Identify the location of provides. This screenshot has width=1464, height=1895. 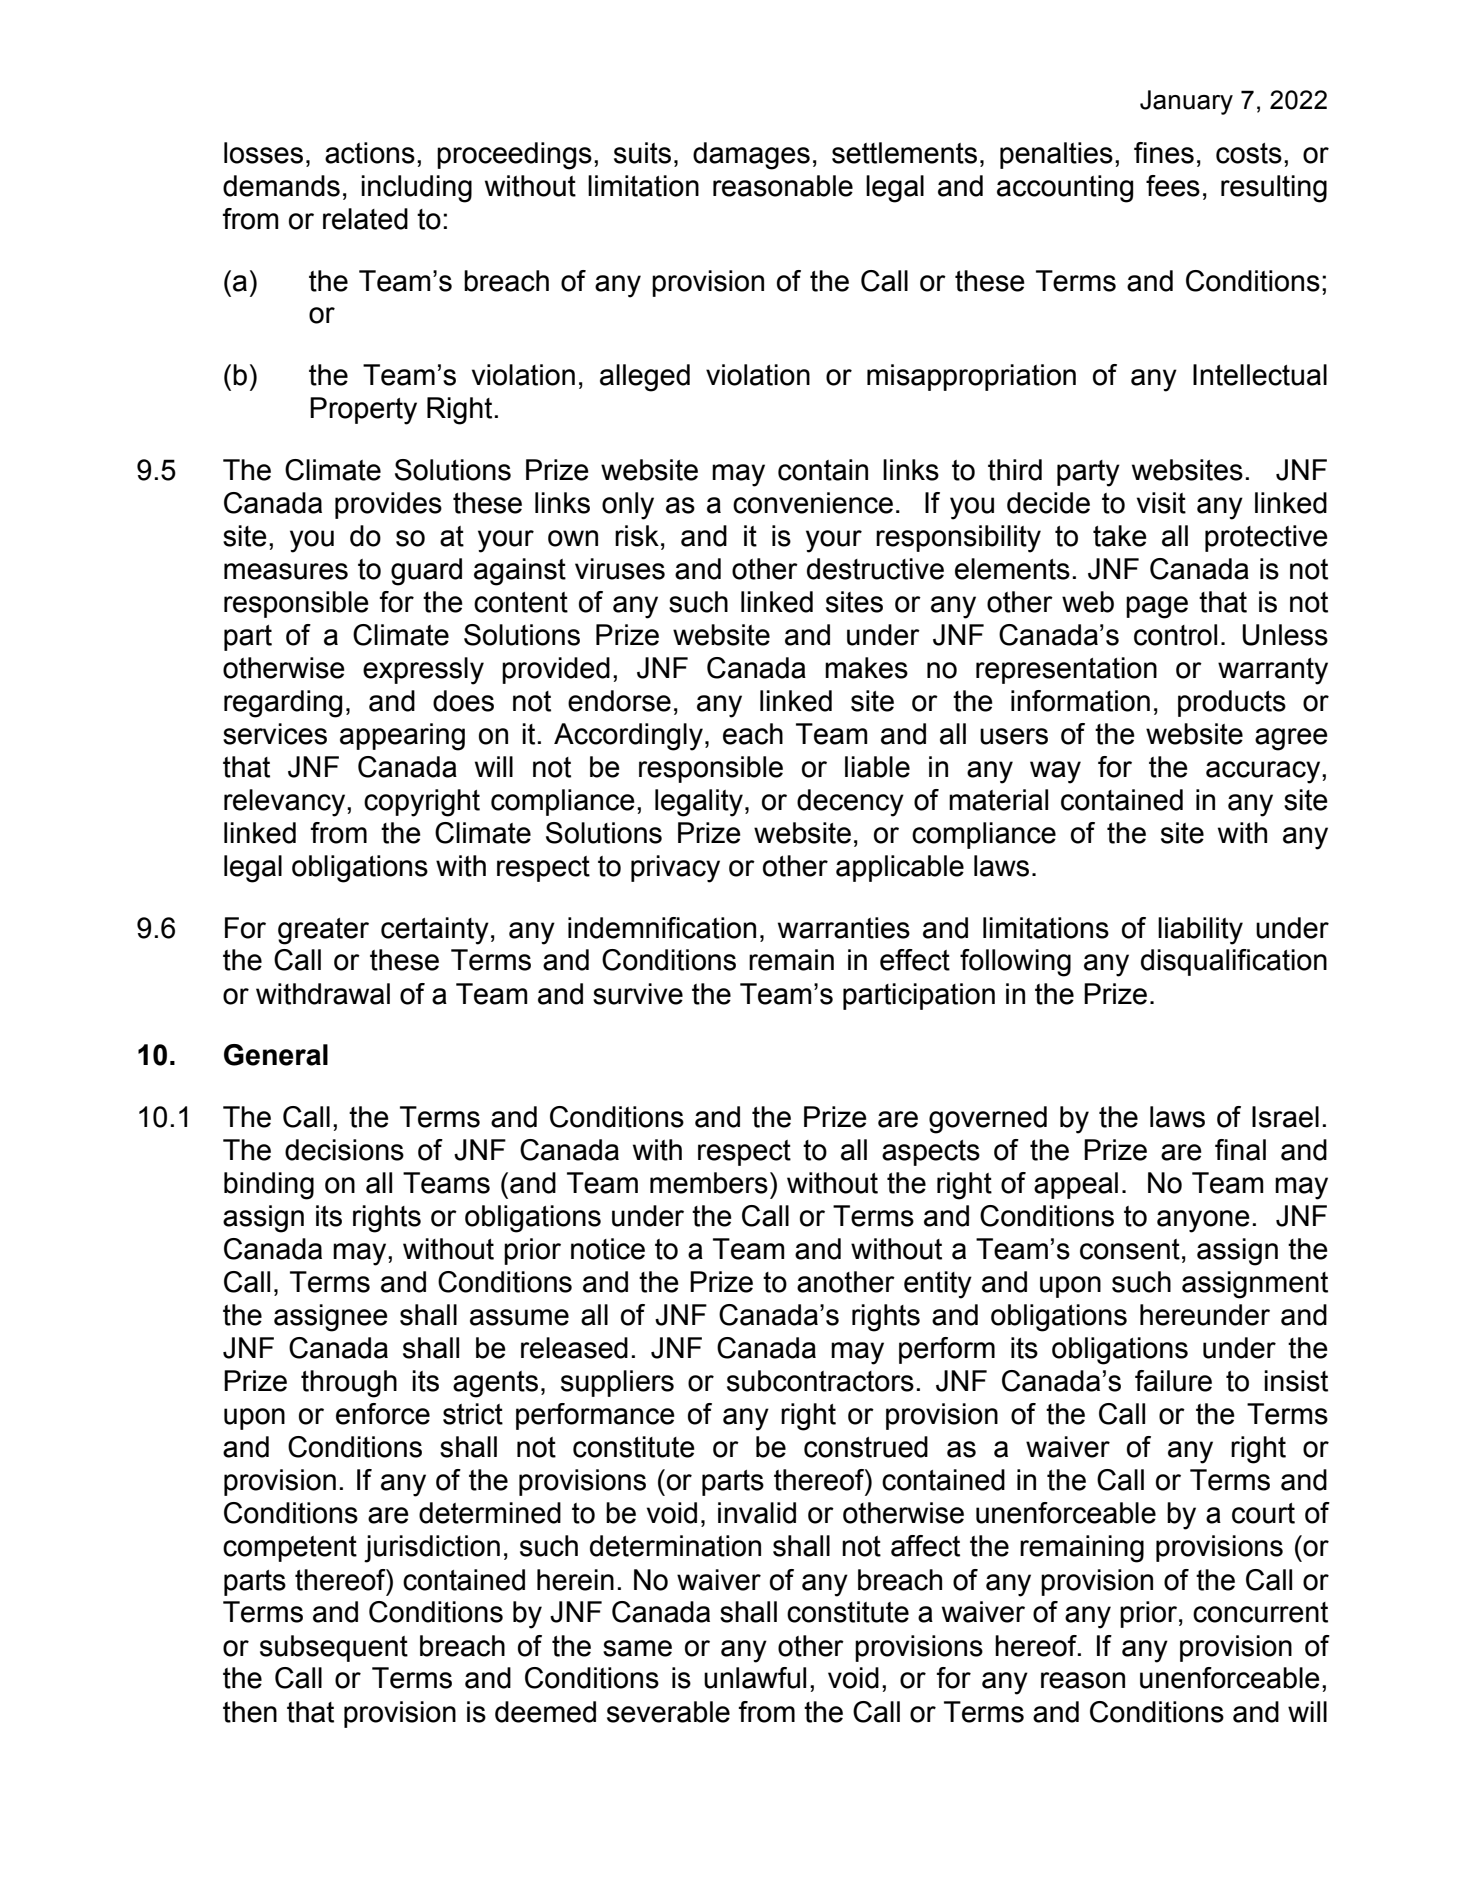
(388, 505).
